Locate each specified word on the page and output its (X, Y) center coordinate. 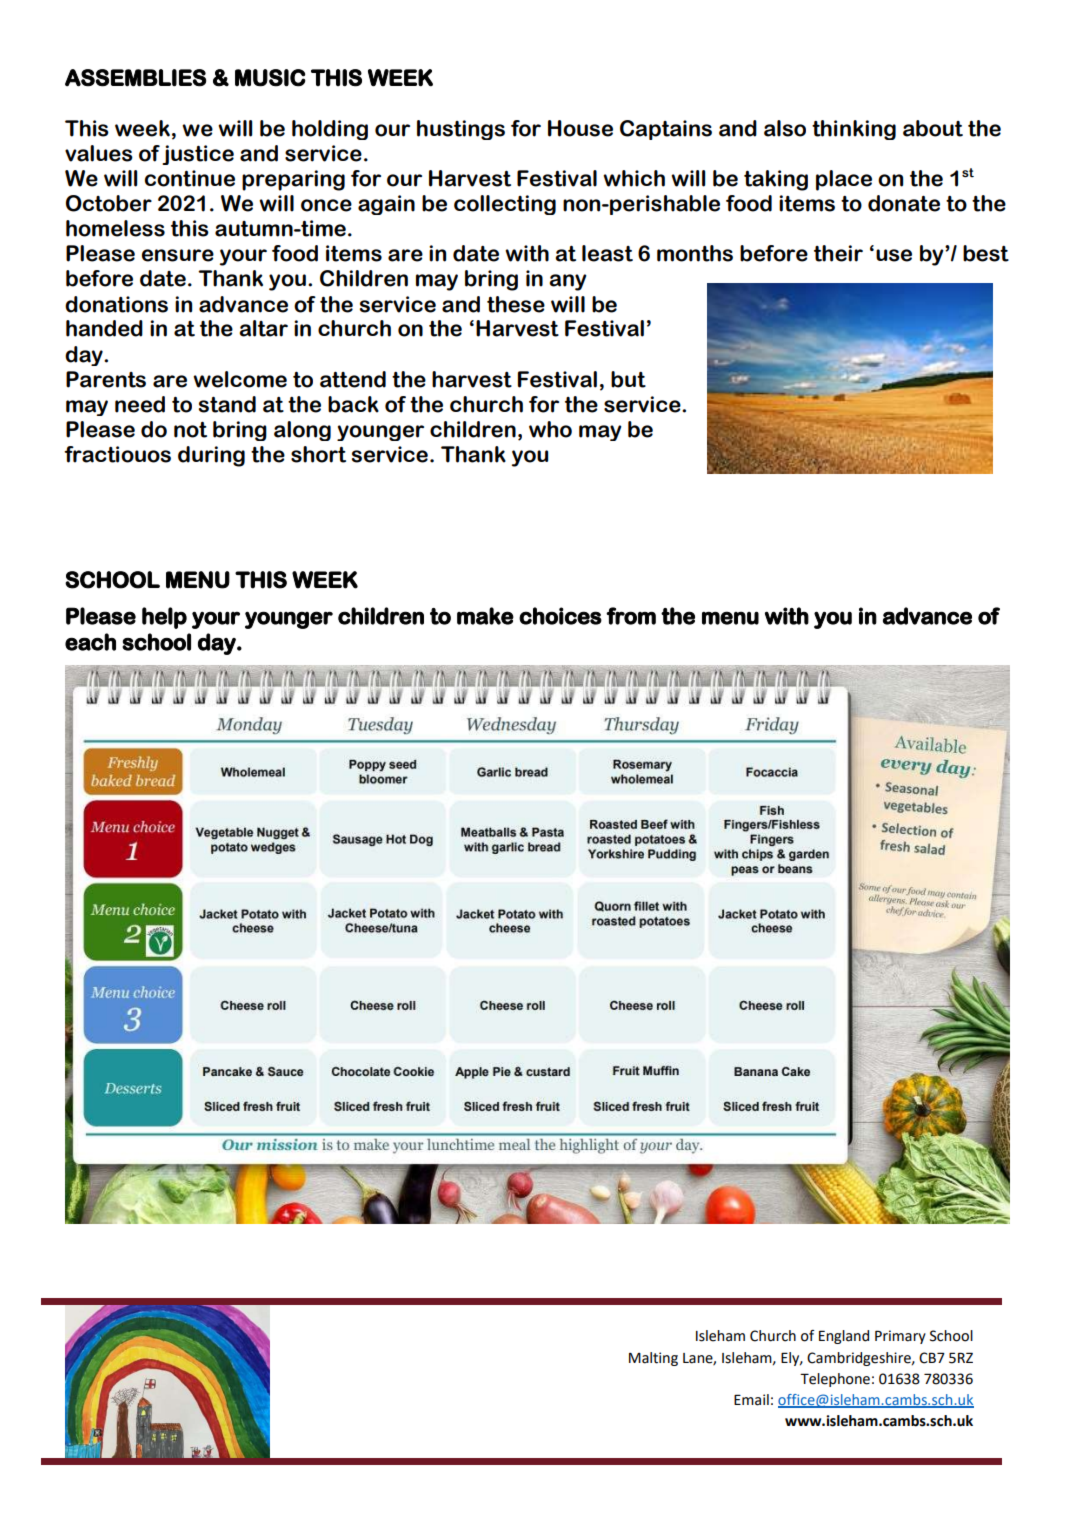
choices (560, 616)
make (485, 616)
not (190, 430)
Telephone (835, 1380)
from (631, 616)
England (844, 1337)
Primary (900, 1337)
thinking (854, 130)
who (550, 429)
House (580, 128)
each (90, 642)
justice (198, 155)
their (838, 253)
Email (751, 1400)
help (164, 618)
